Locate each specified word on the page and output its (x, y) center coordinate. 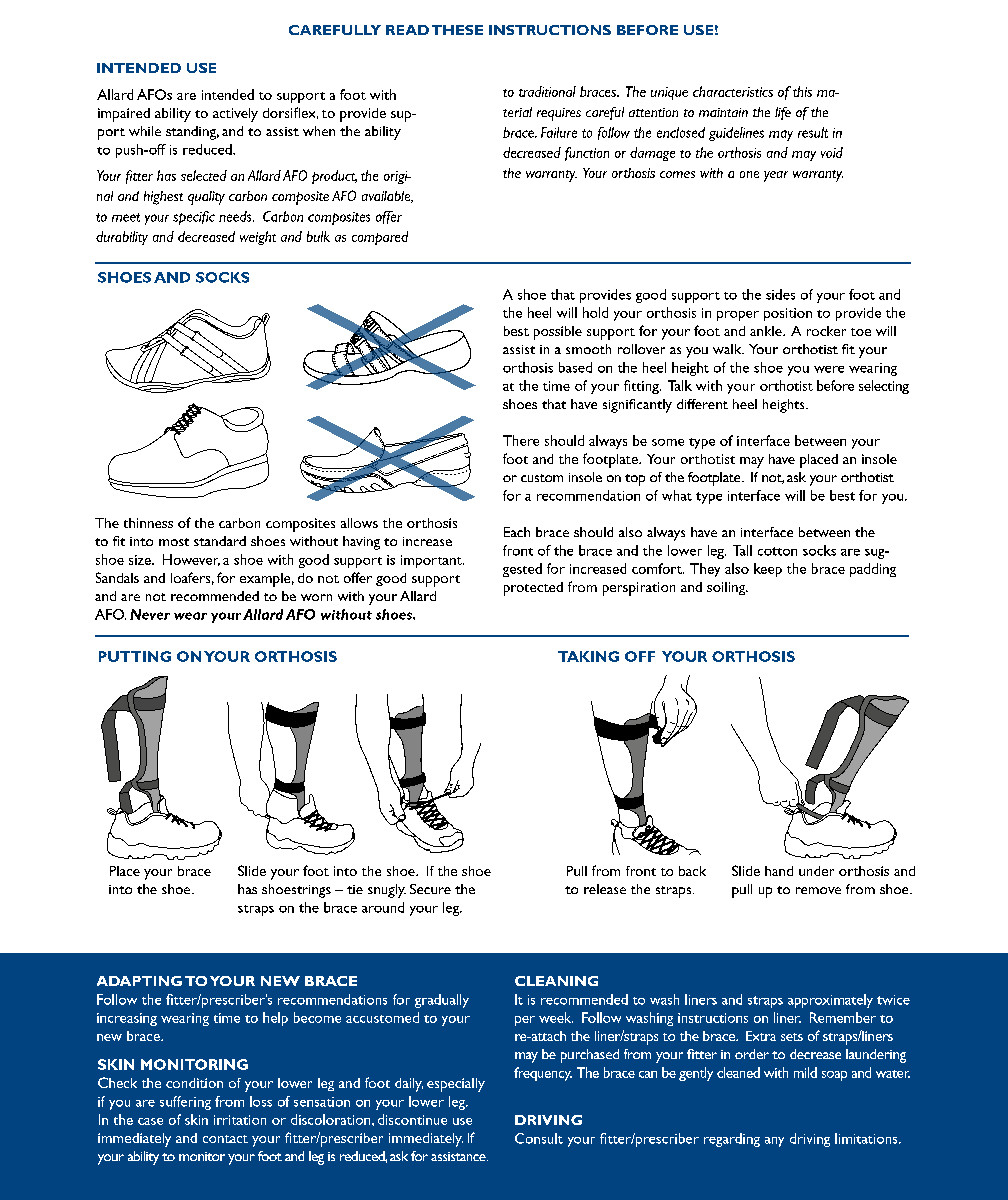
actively (235, 115)
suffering (185, 1103)
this (802, 91)
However (191, 560)
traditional (547, 91)
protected (533, 589)
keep (768, 570)
